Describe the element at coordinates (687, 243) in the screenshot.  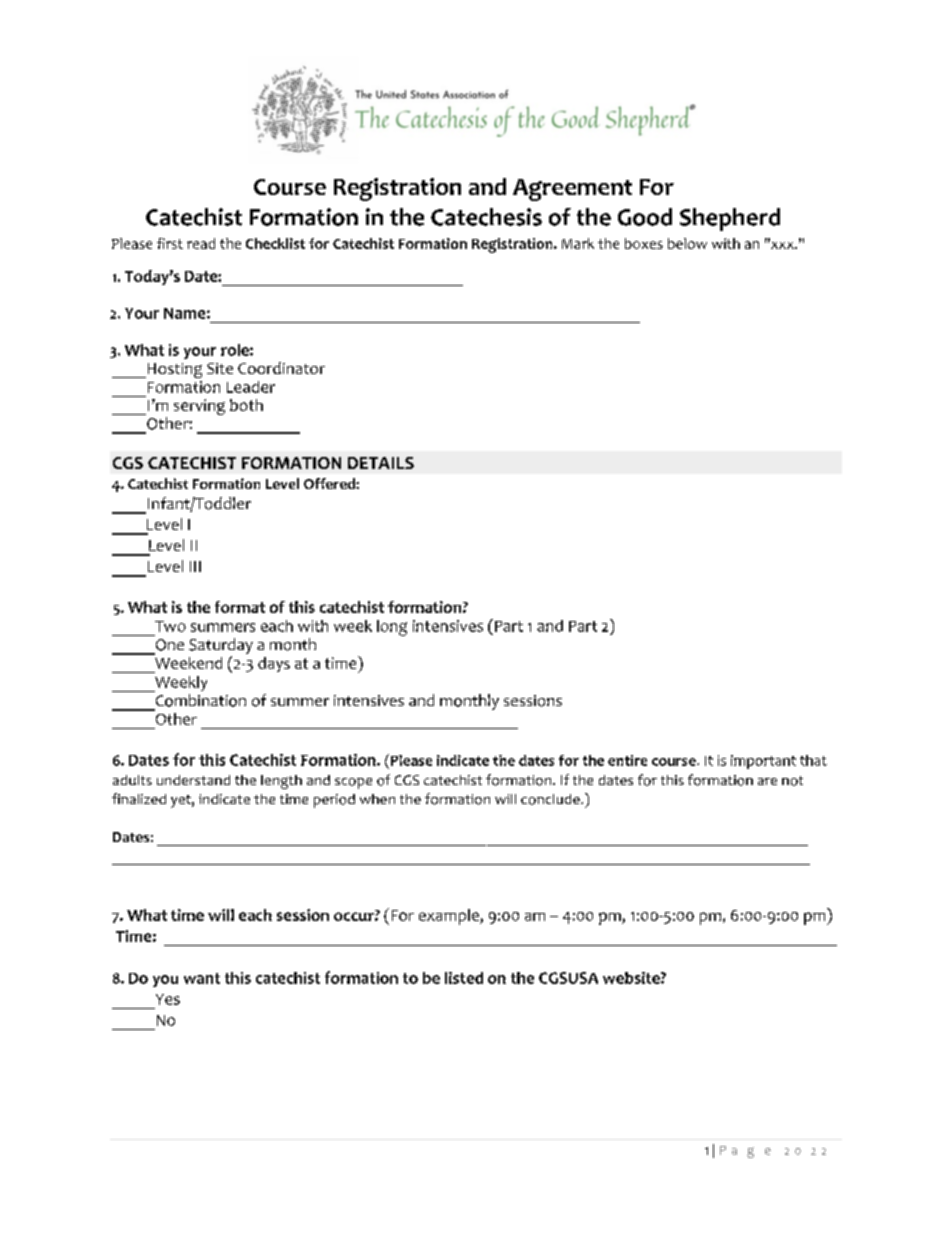
I see `below` at that location.
